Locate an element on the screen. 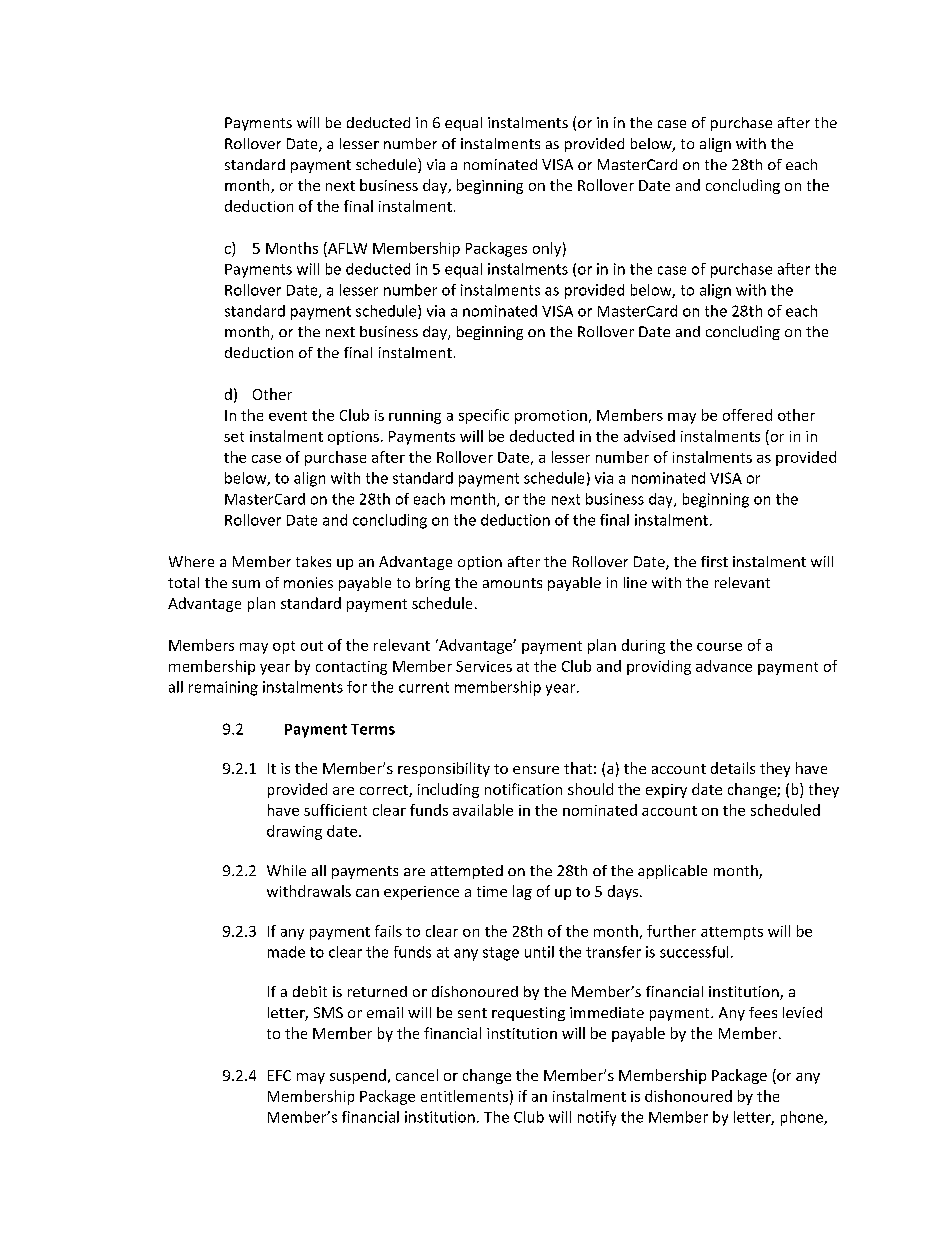 This screenshot has width=952, height=1233. phone is located at coordinates (803, 1118).
